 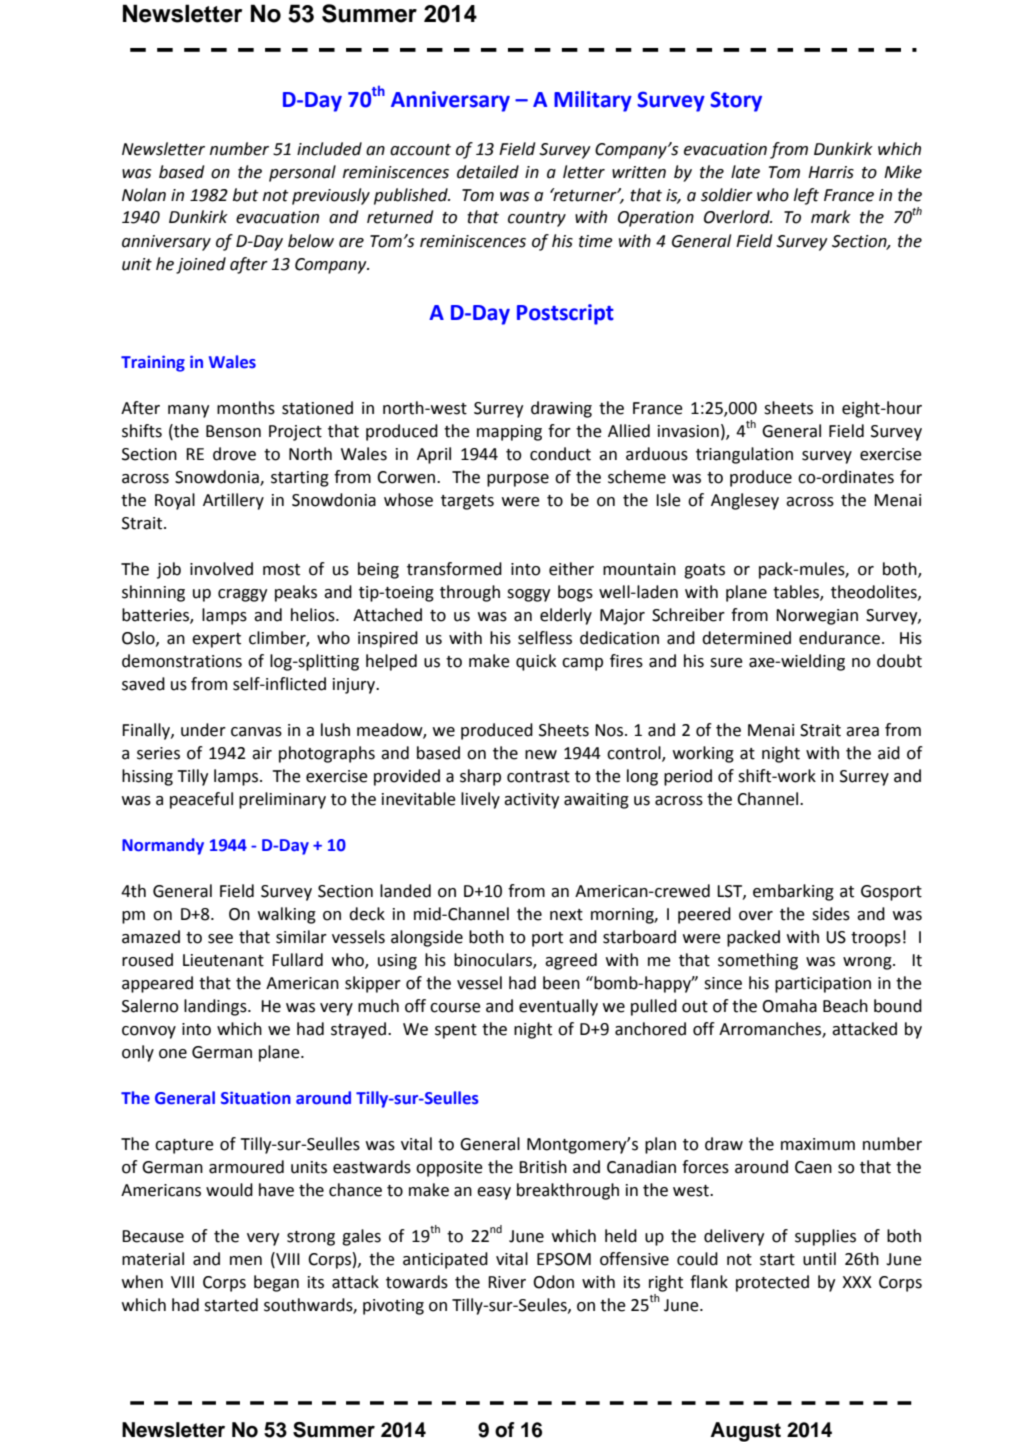 What do you see at coordinates (818, 1144) in the screenshot?
I see `maximum` at bounding box center [818, 1144].
